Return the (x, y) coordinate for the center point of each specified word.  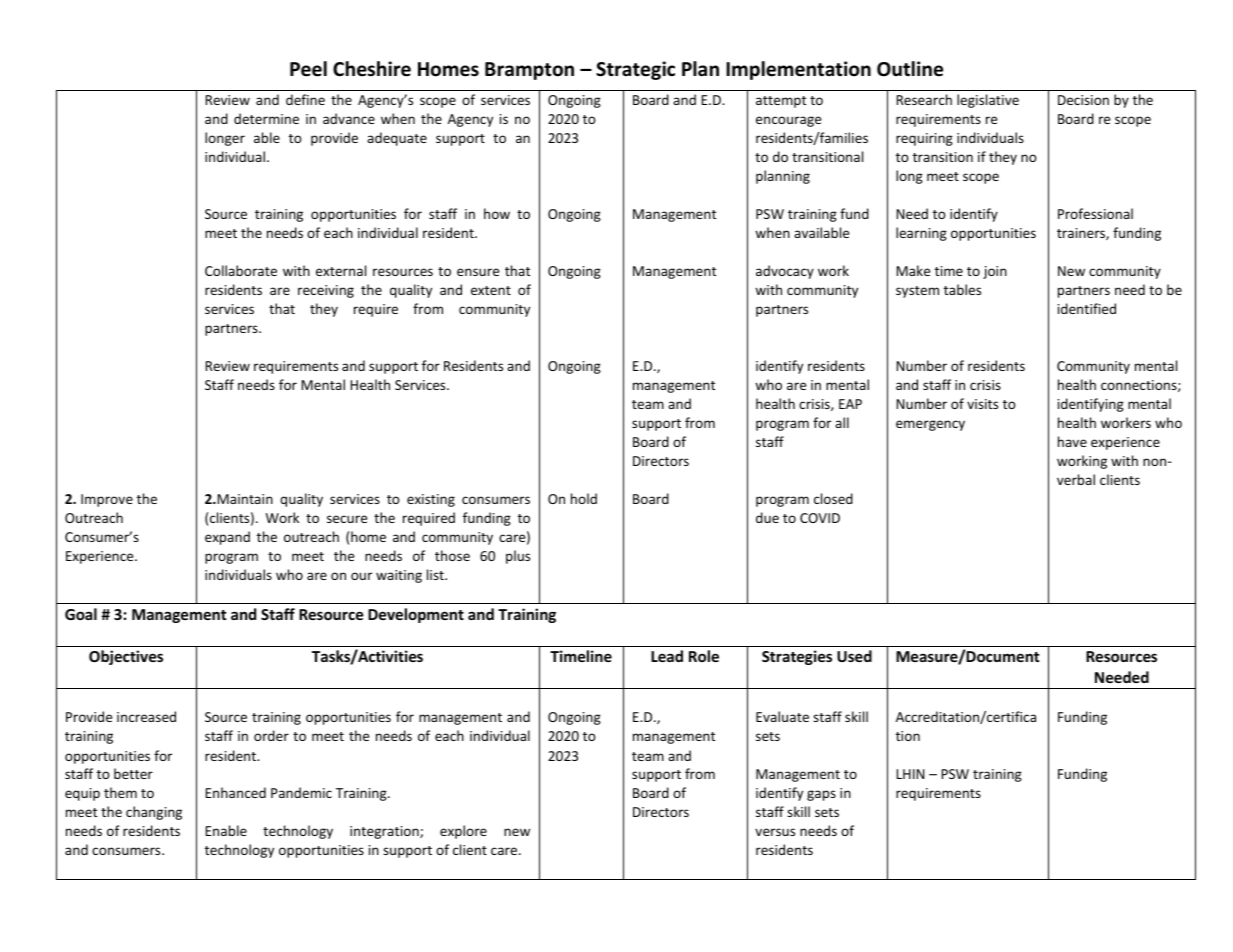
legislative (988, 101)
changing (154, 813)
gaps (821, 795)
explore (463, 832)
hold (584, 498)
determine (266, 118)
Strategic (635, 70)
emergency (930, 425)
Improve (107, 500)
